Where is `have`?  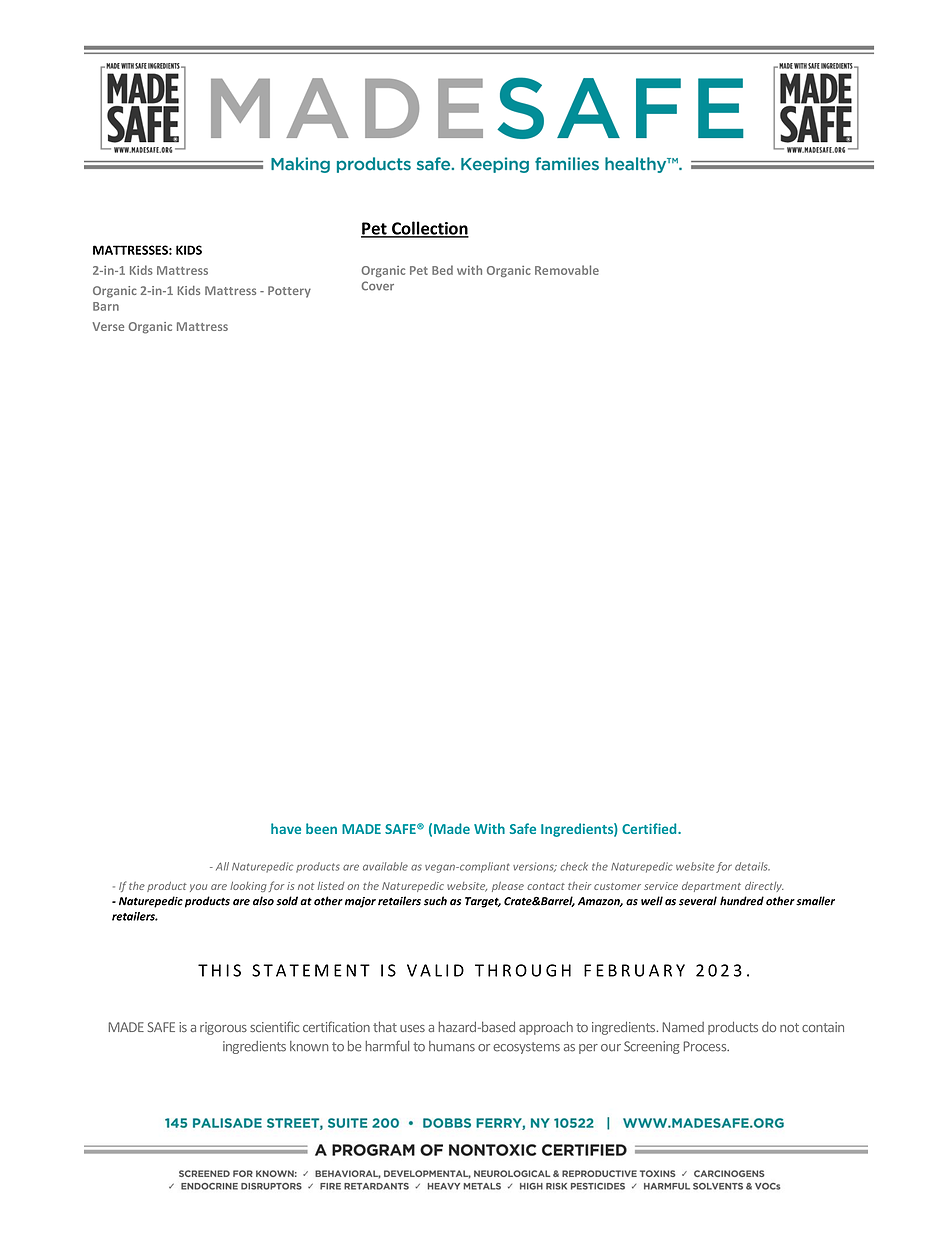
have is located at coordinates (286, 828).
